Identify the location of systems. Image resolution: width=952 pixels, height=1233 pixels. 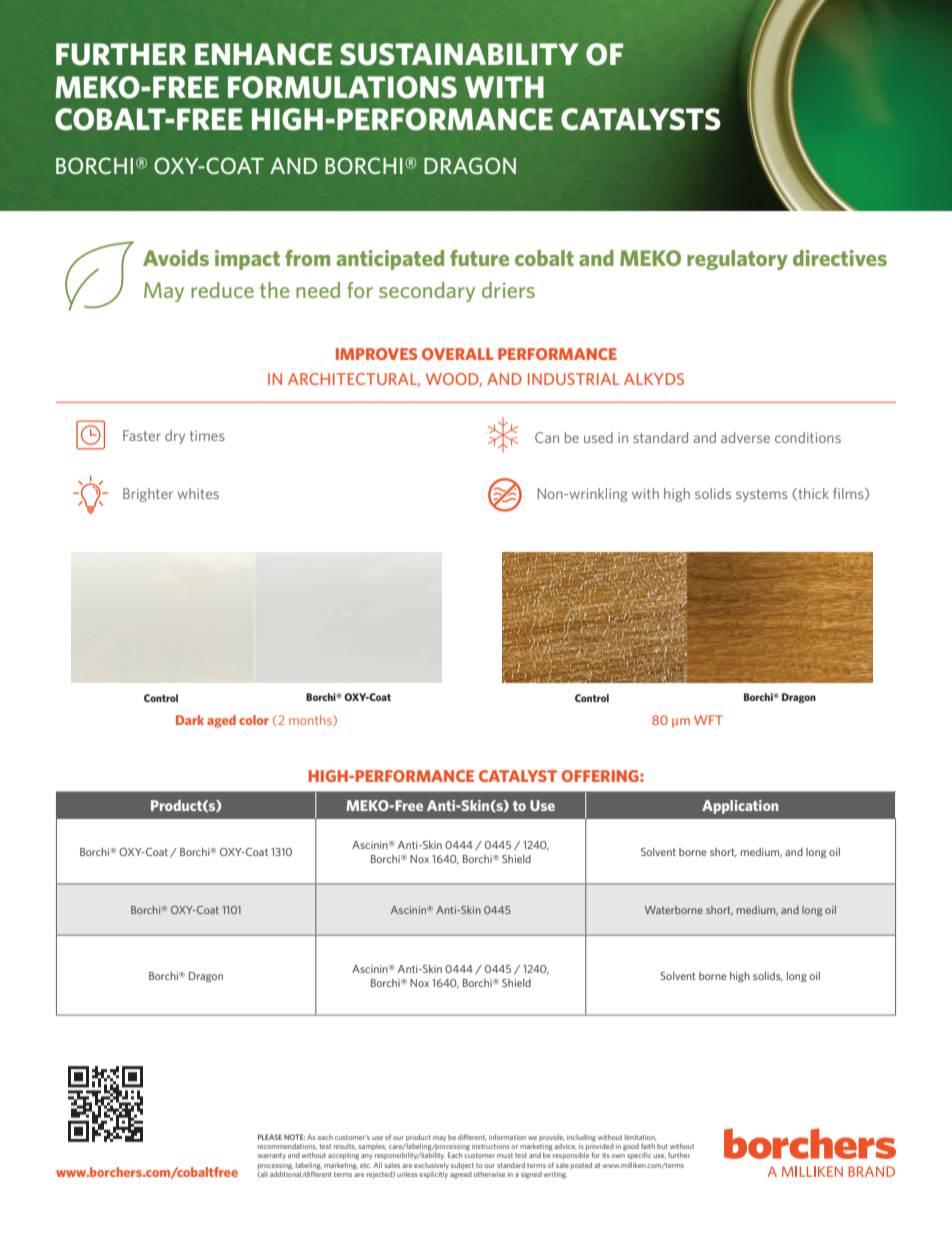
(762, 495).
